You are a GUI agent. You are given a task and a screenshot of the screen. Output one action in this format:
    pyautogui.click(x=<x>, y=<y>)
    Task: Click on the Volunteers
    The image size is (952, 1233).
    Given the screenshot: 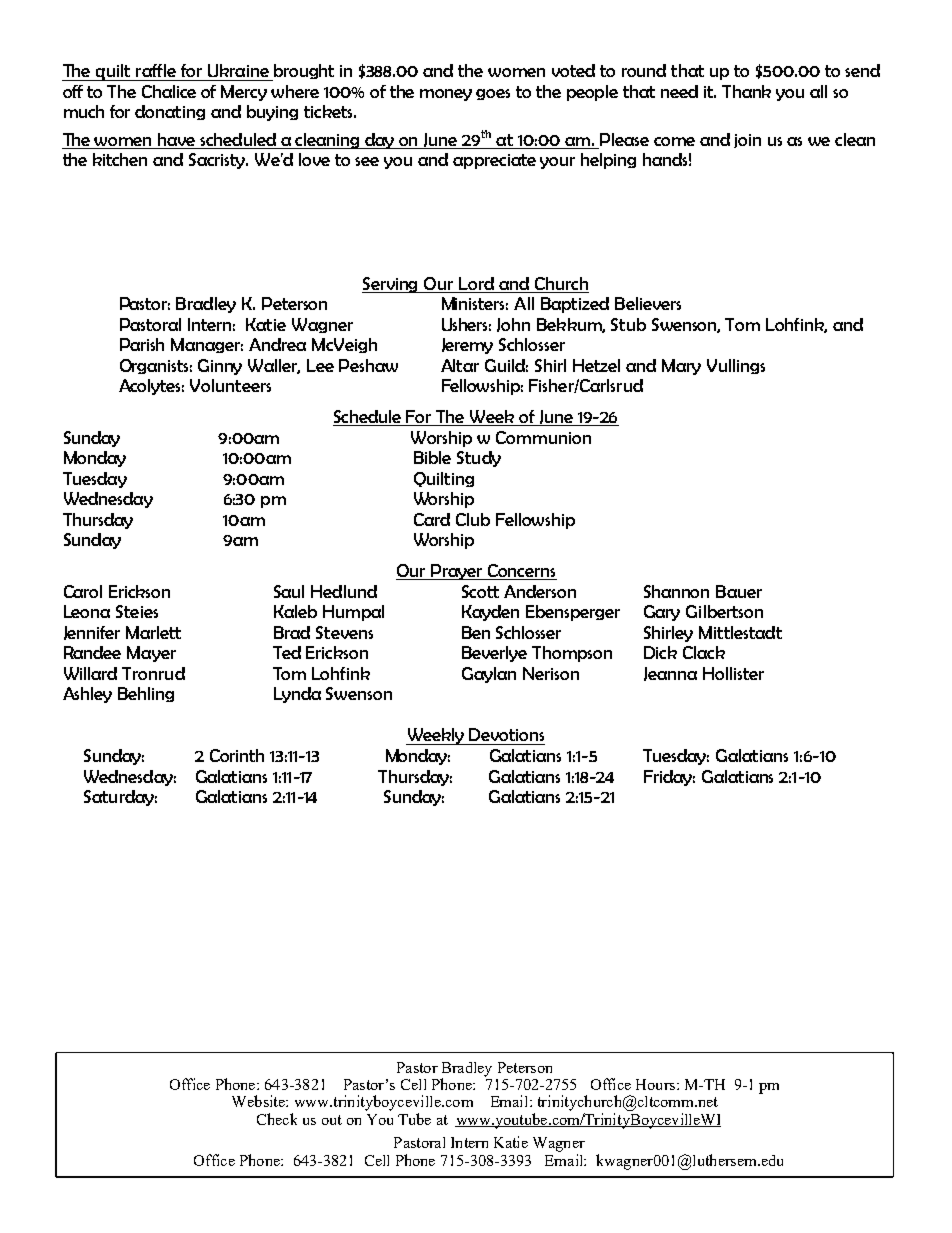 What is the action you would take?
    pyautogui.click(x=230, y=385)
